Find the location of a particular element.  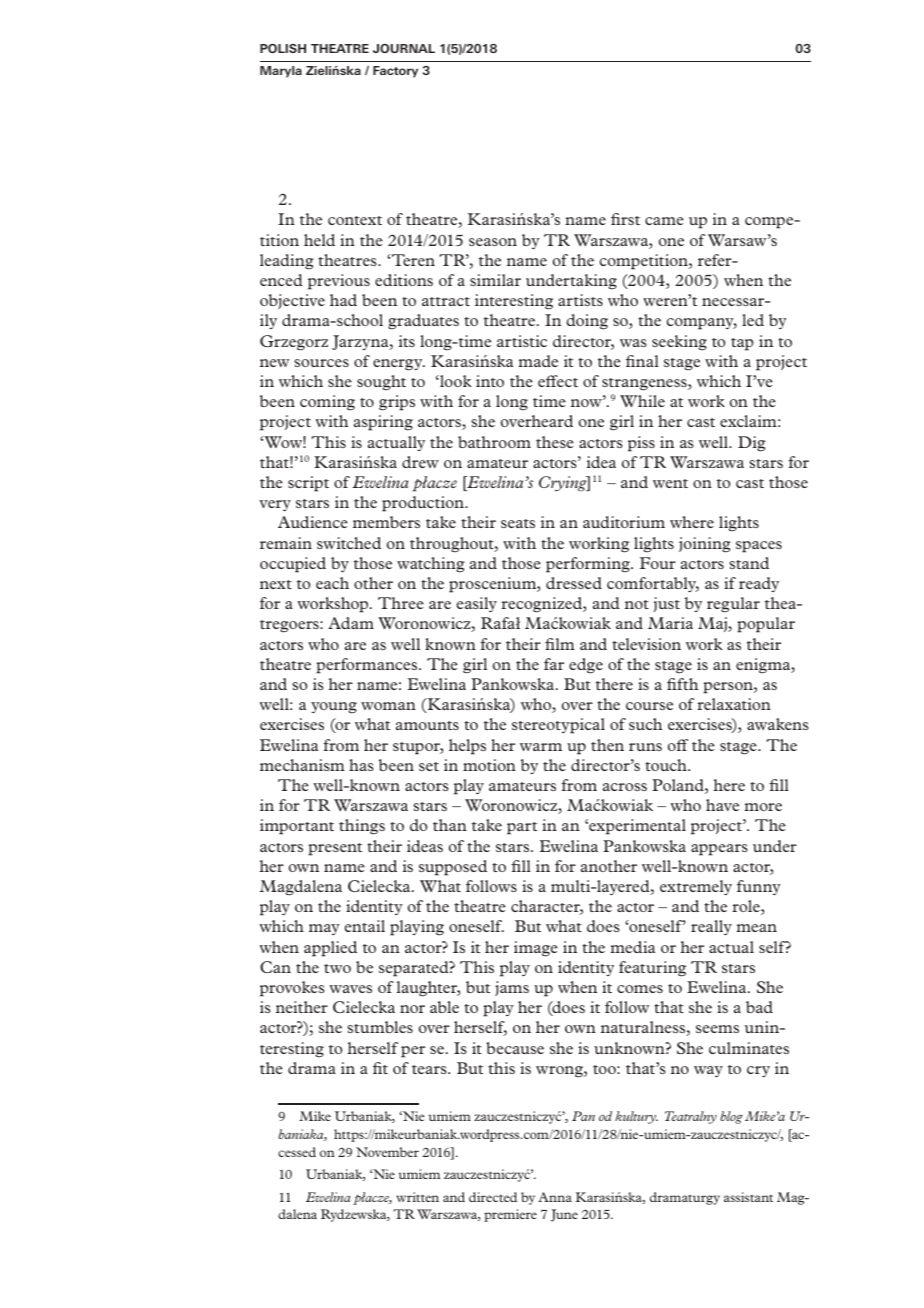

each is located at coordinates (332, 583).
